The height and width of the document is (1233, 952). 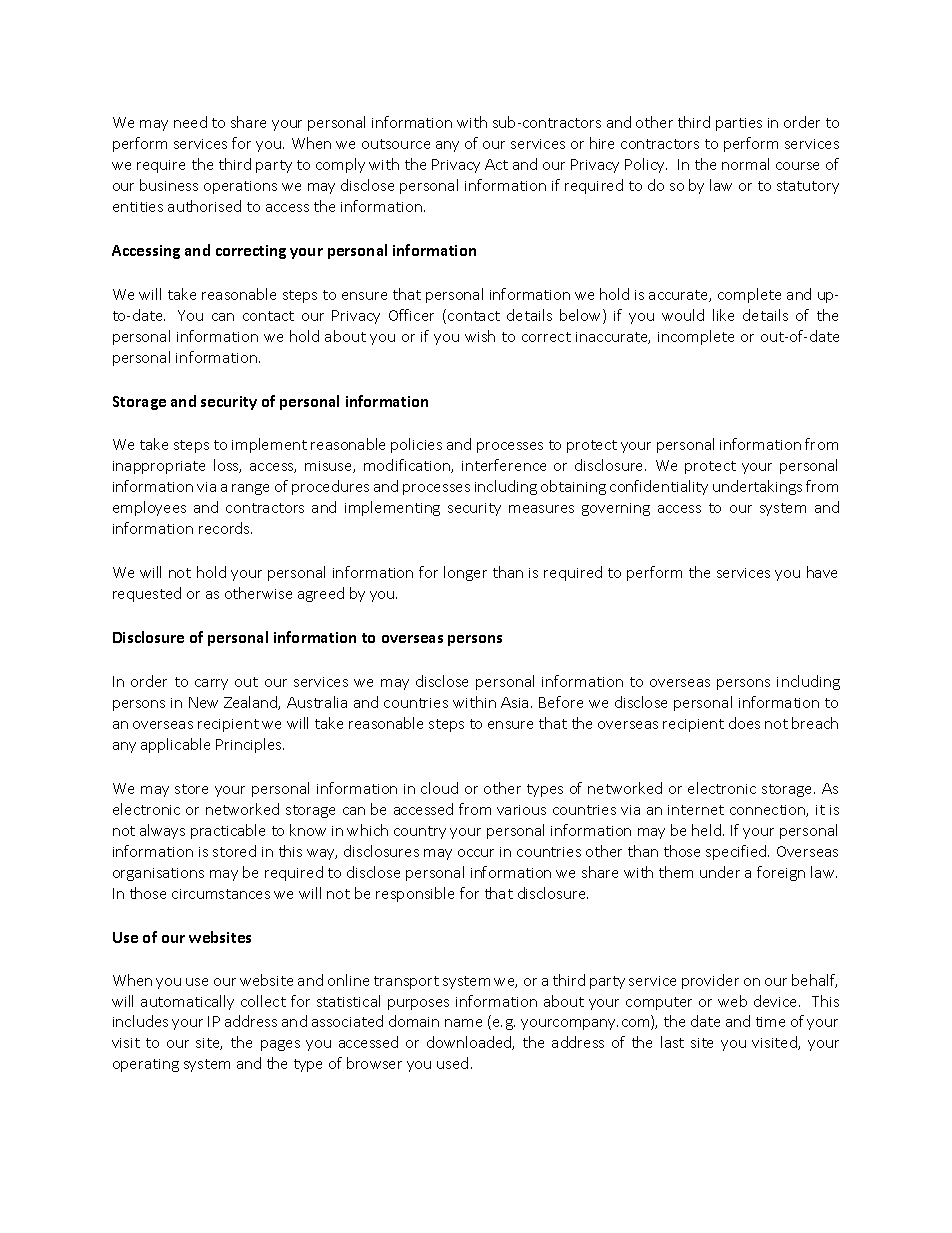 I want to click on outsource, so click(x=396, y=144).
